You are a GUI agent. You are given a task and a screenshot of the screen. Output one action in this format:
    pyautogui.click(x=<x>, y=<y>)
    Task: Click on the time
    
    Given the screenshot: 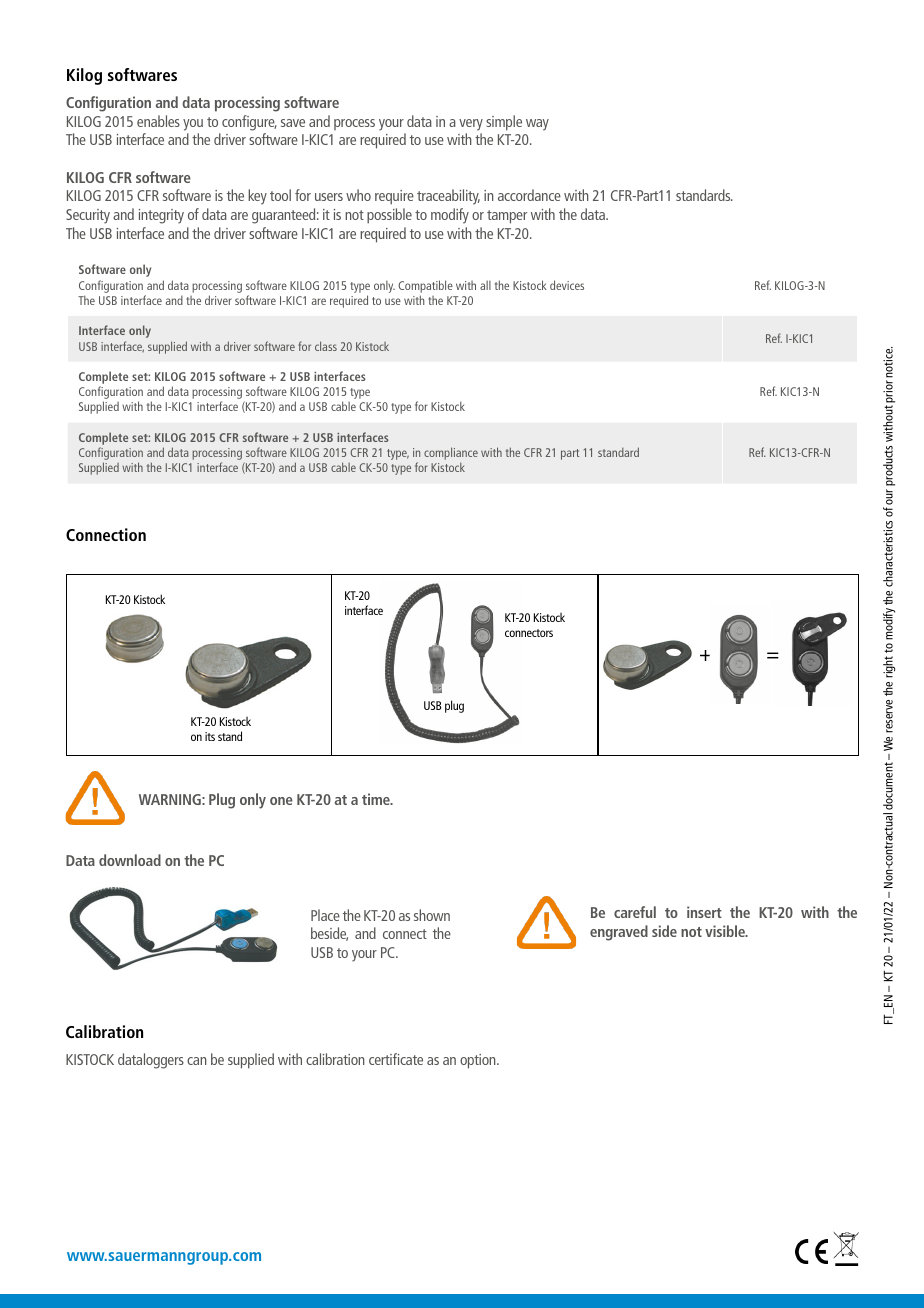 What is the action you would take?
    pyautogui.click(x=377, y=799)
